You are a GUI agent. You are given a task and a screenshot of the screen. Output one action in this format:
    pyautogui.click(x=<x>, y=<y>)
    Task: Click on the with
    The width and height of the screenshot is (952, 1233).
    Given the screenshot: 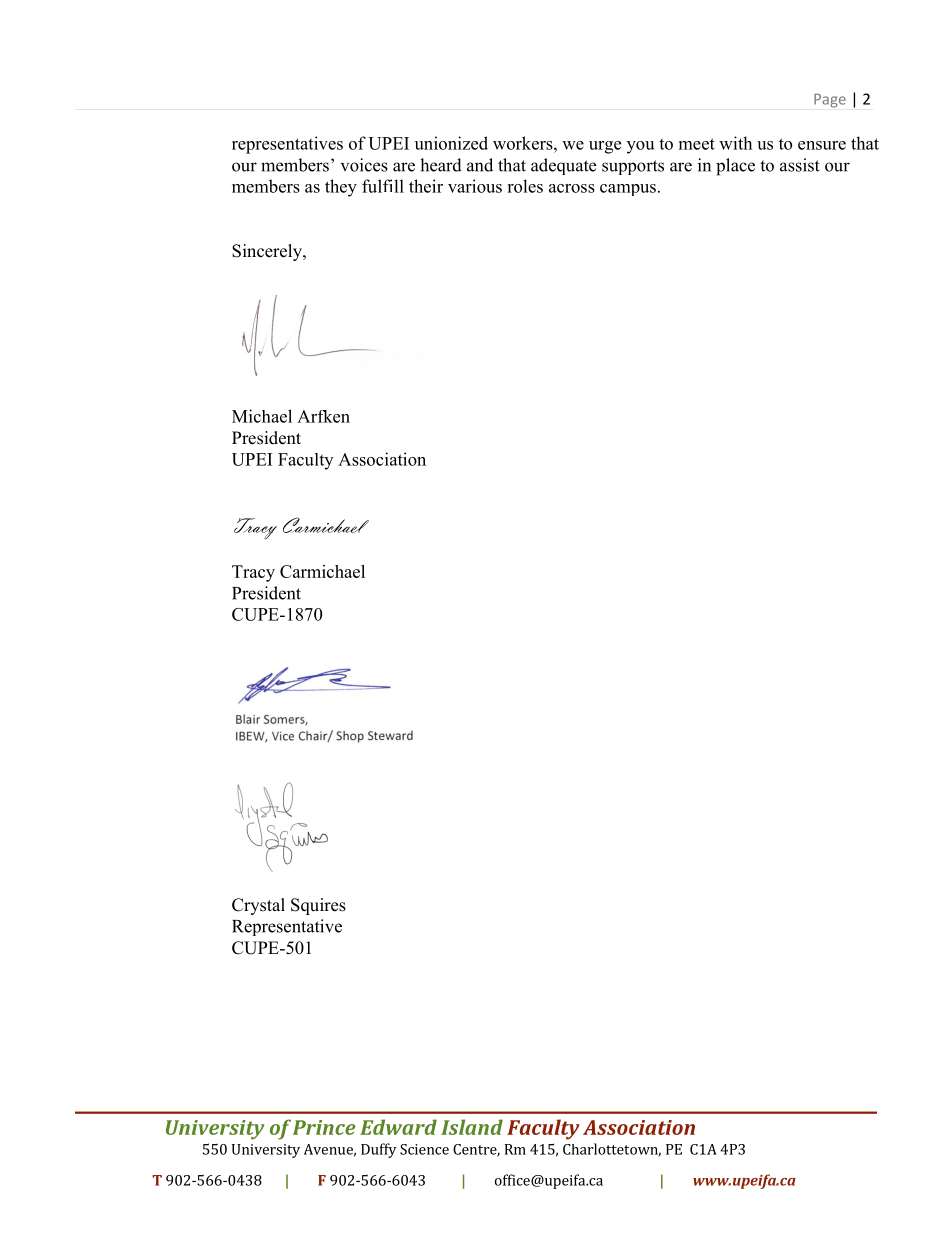 What is the action you would take?
    pyautogui.click(x=735, y=143)
